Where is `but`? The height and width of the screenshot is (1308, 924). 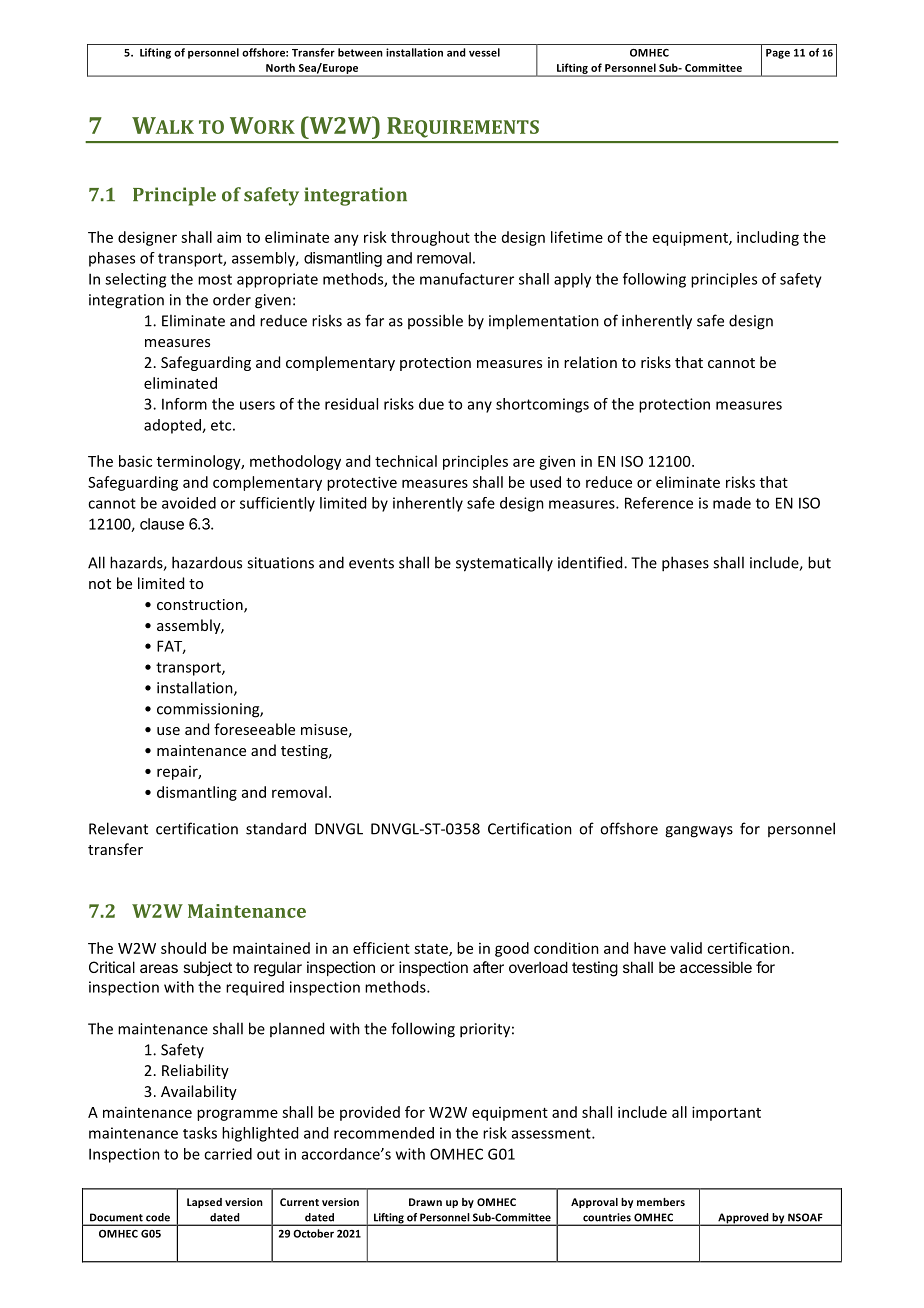 but is located at coordinates (819, 562).
